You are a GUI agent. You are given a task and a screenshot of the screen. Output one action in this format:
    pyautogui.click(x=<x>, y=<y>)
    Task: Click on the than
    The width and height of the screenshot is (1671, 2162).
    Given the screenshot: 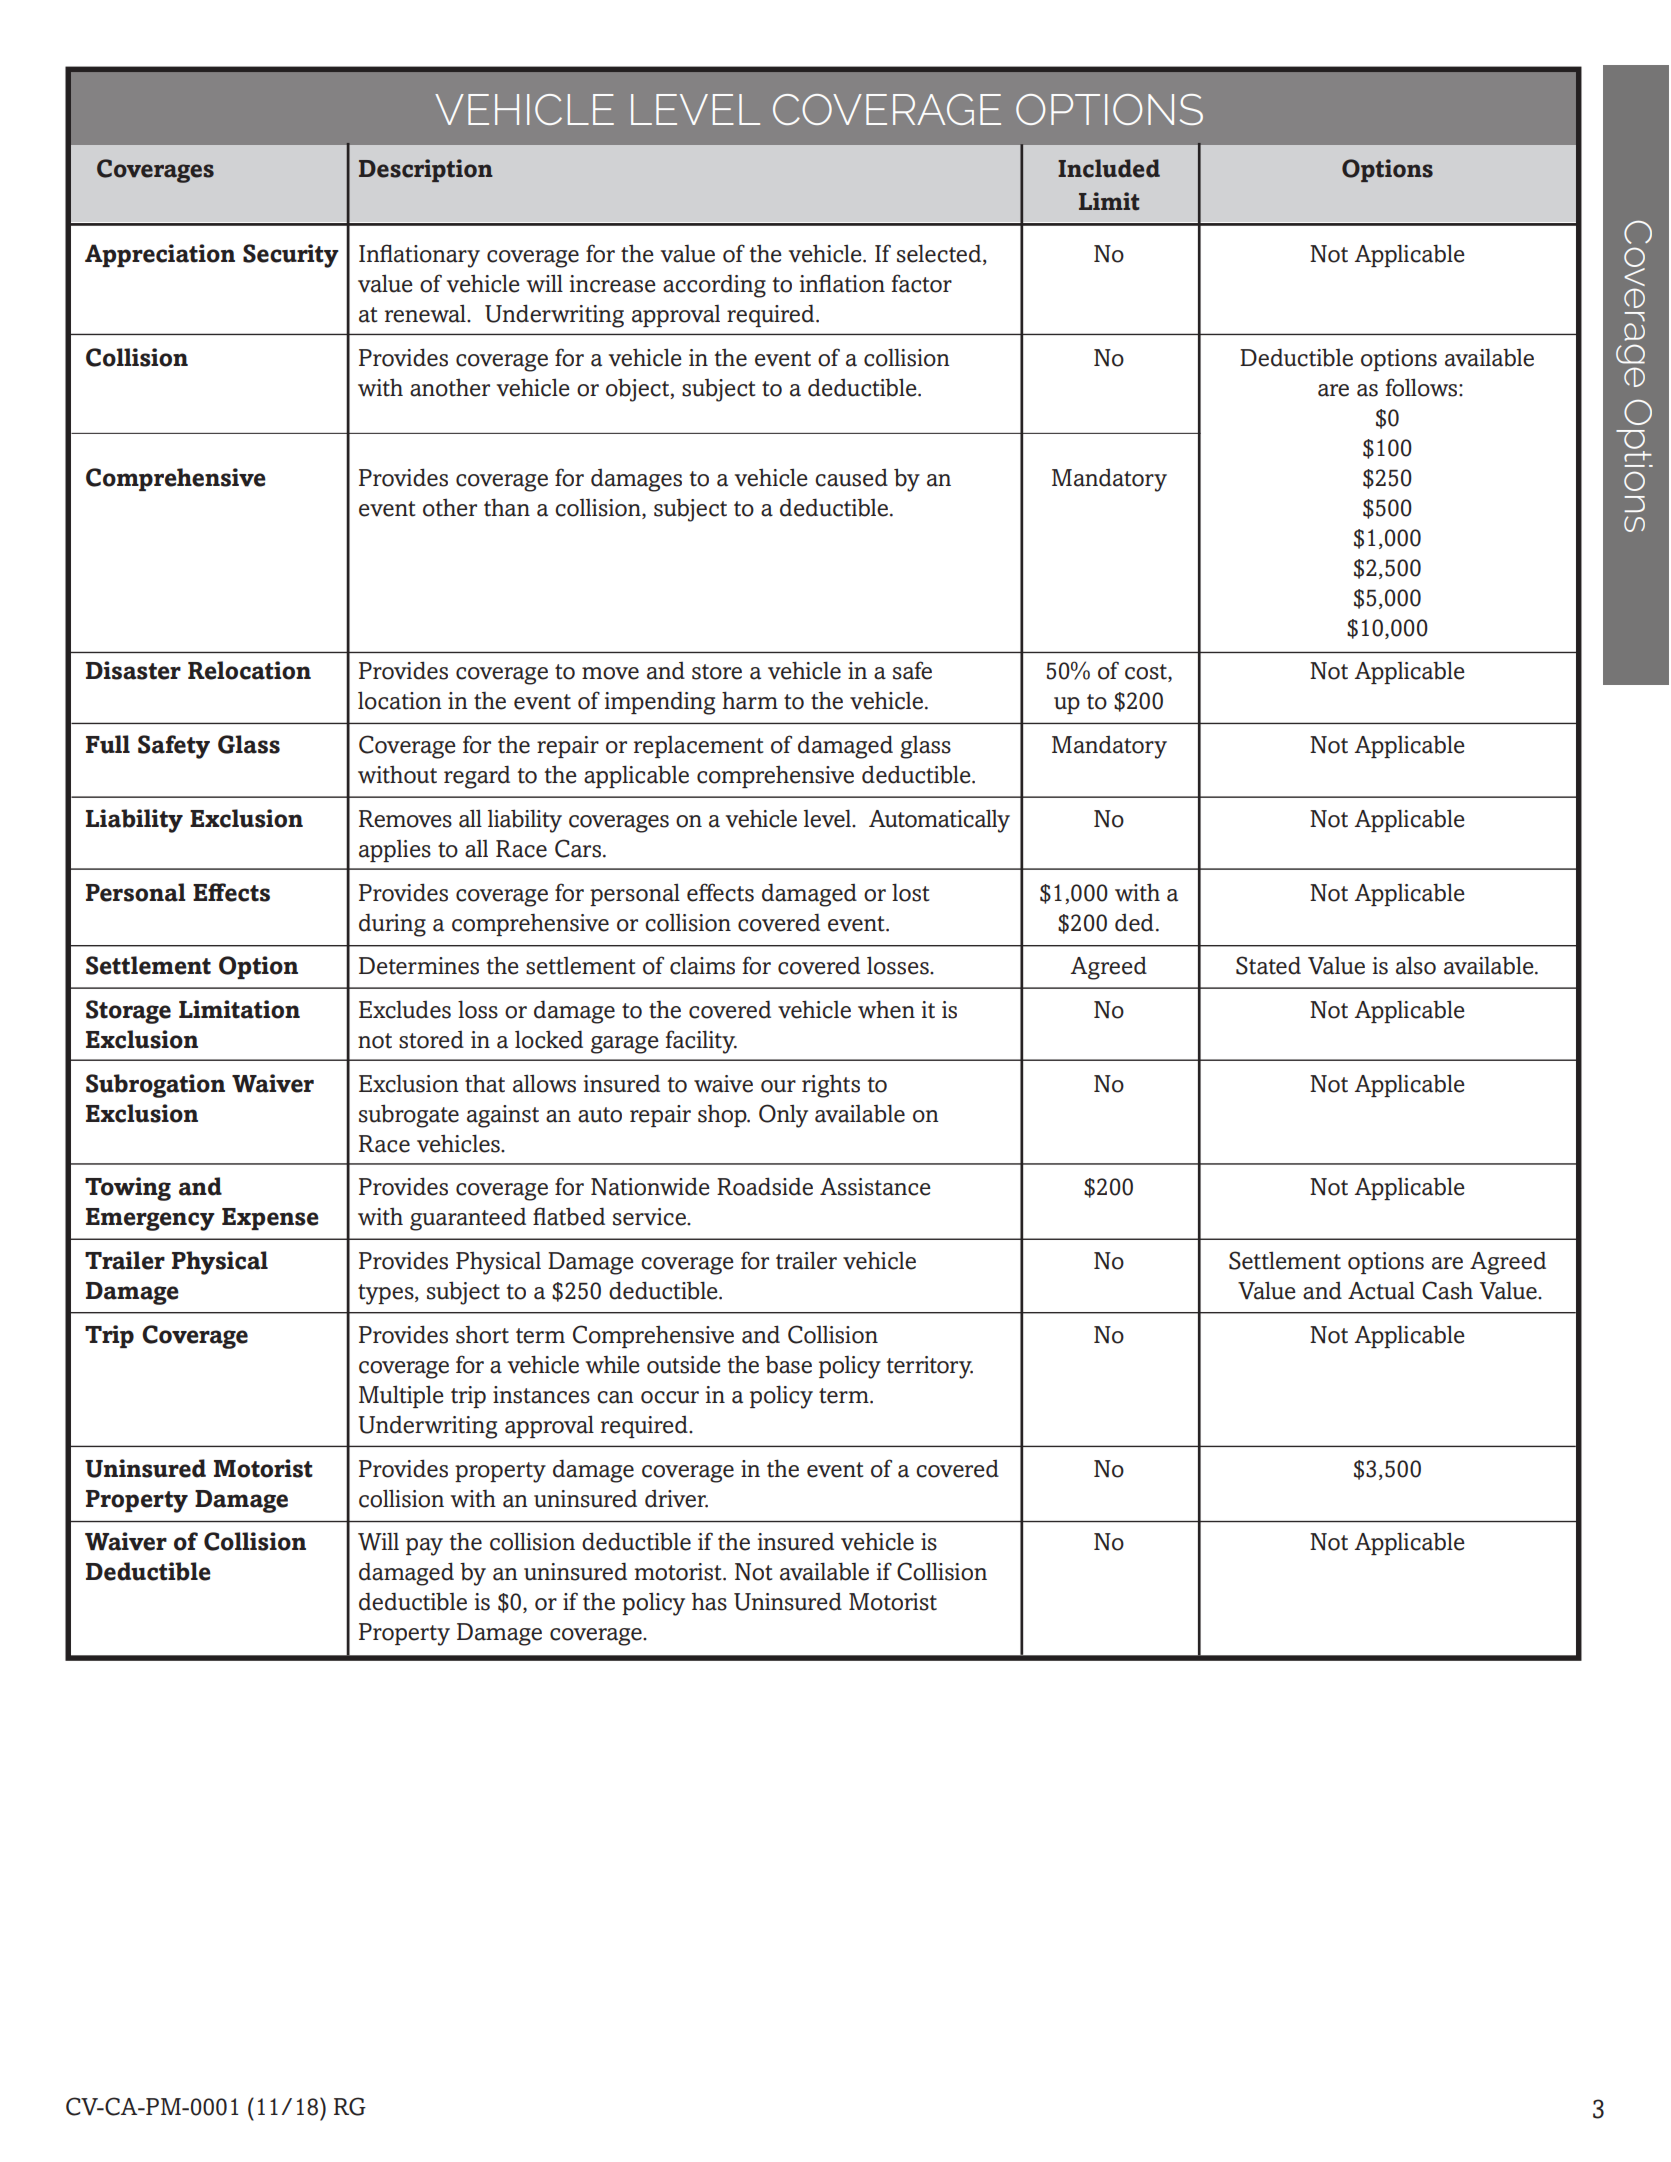 What is the action you would take?
    pyautogui.click(x=507, y=507)
